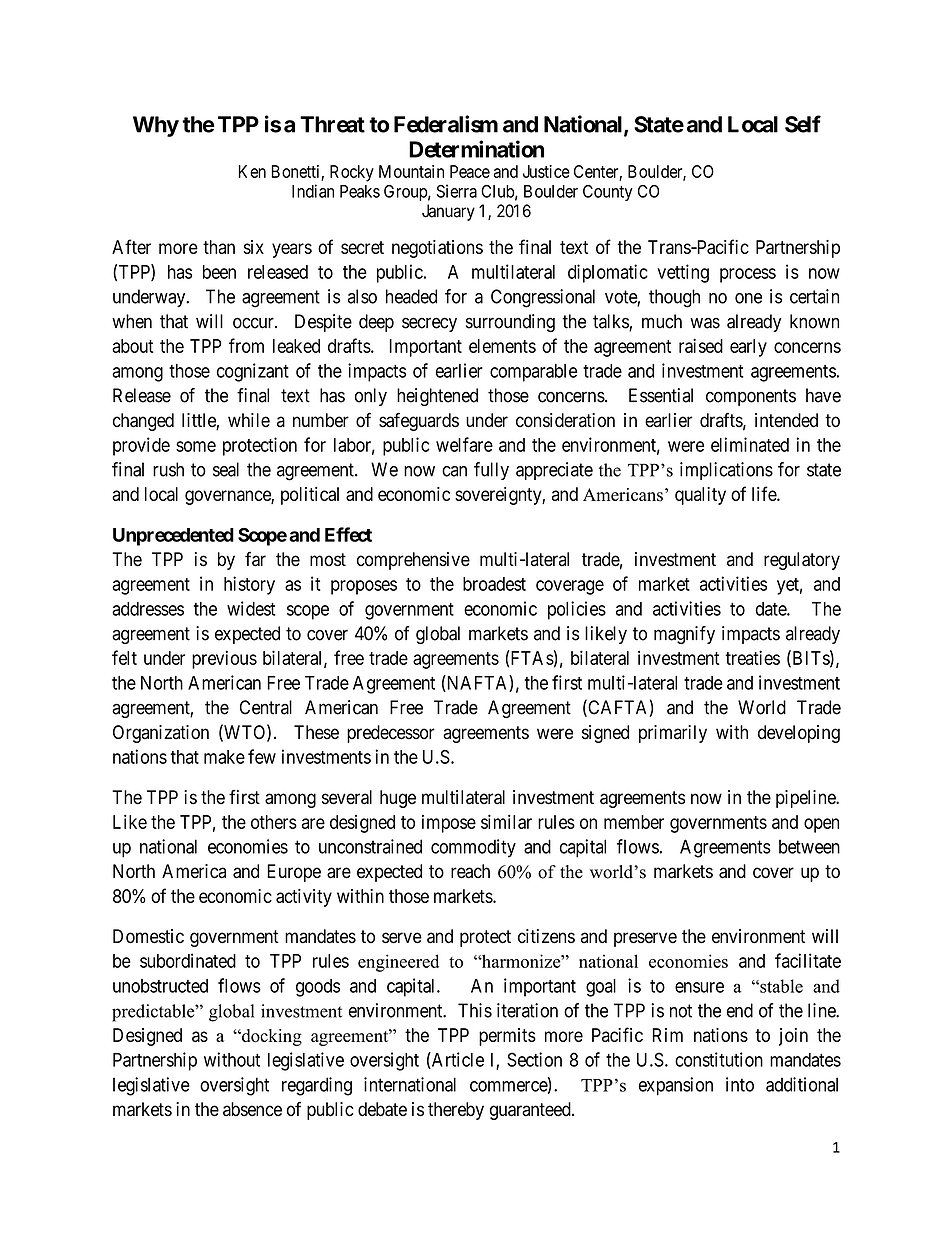  What do you see at coordinates (476, 149) in the screenshot?
I see `Determination` at bounding box center [476, 149].
